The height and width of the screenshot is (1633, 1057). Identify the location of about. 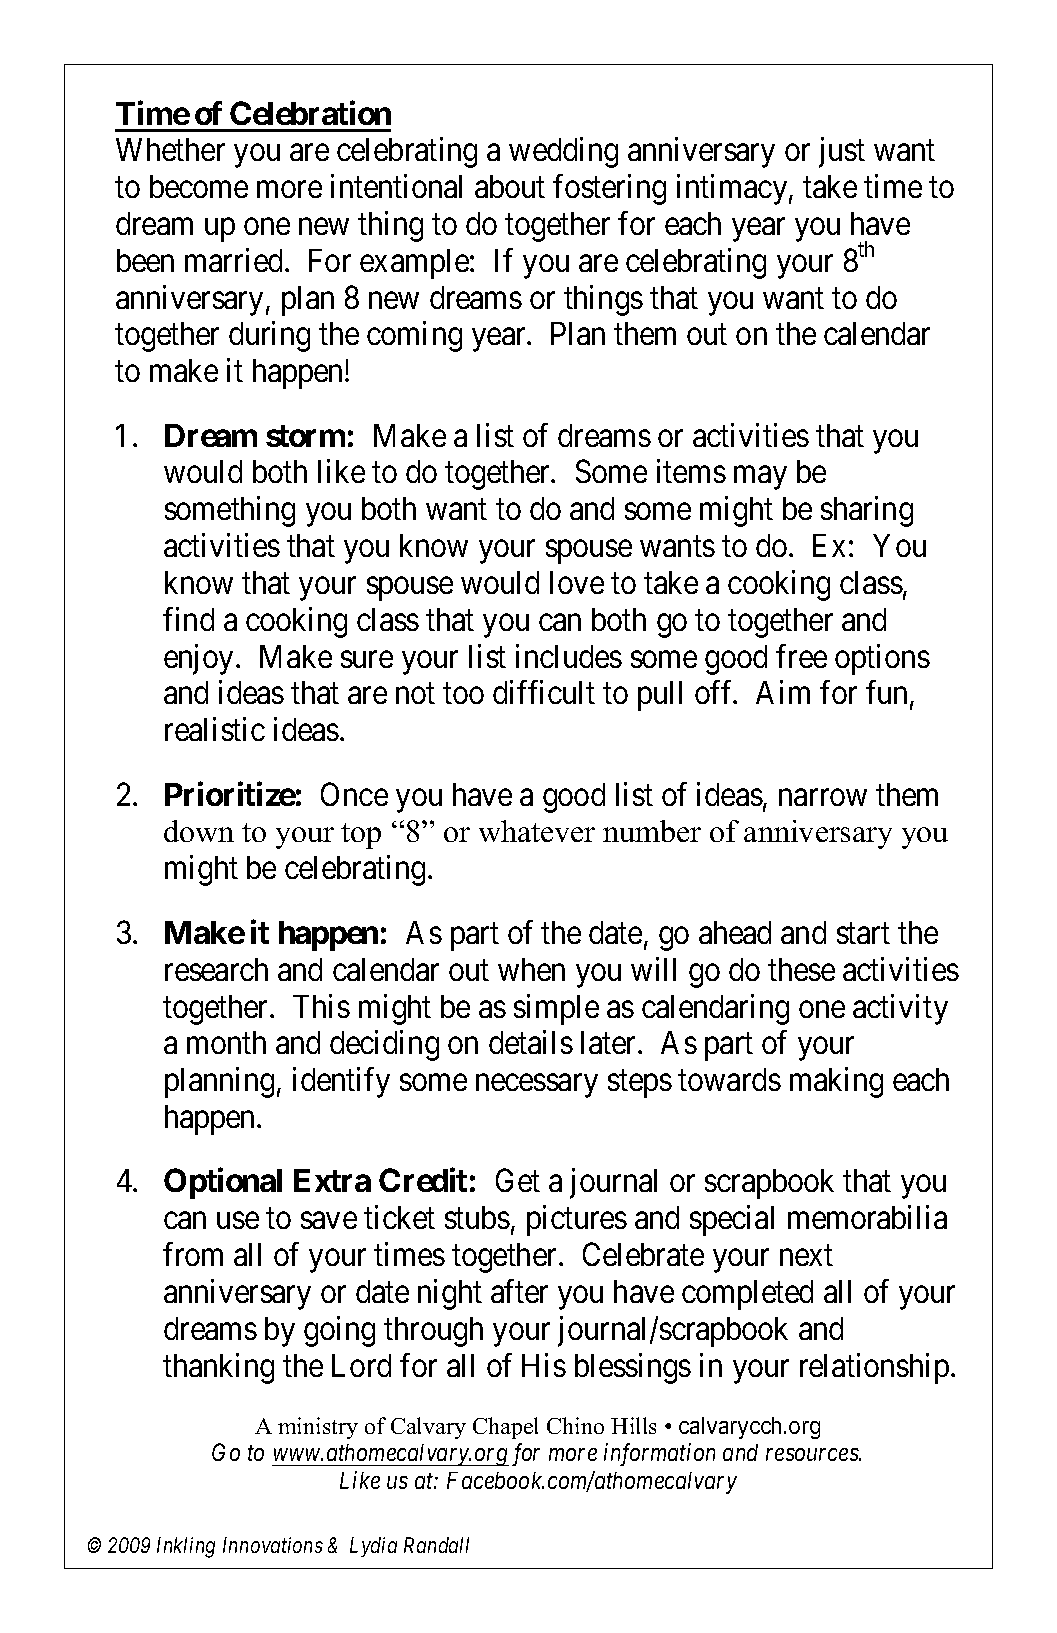
(510, 186).
